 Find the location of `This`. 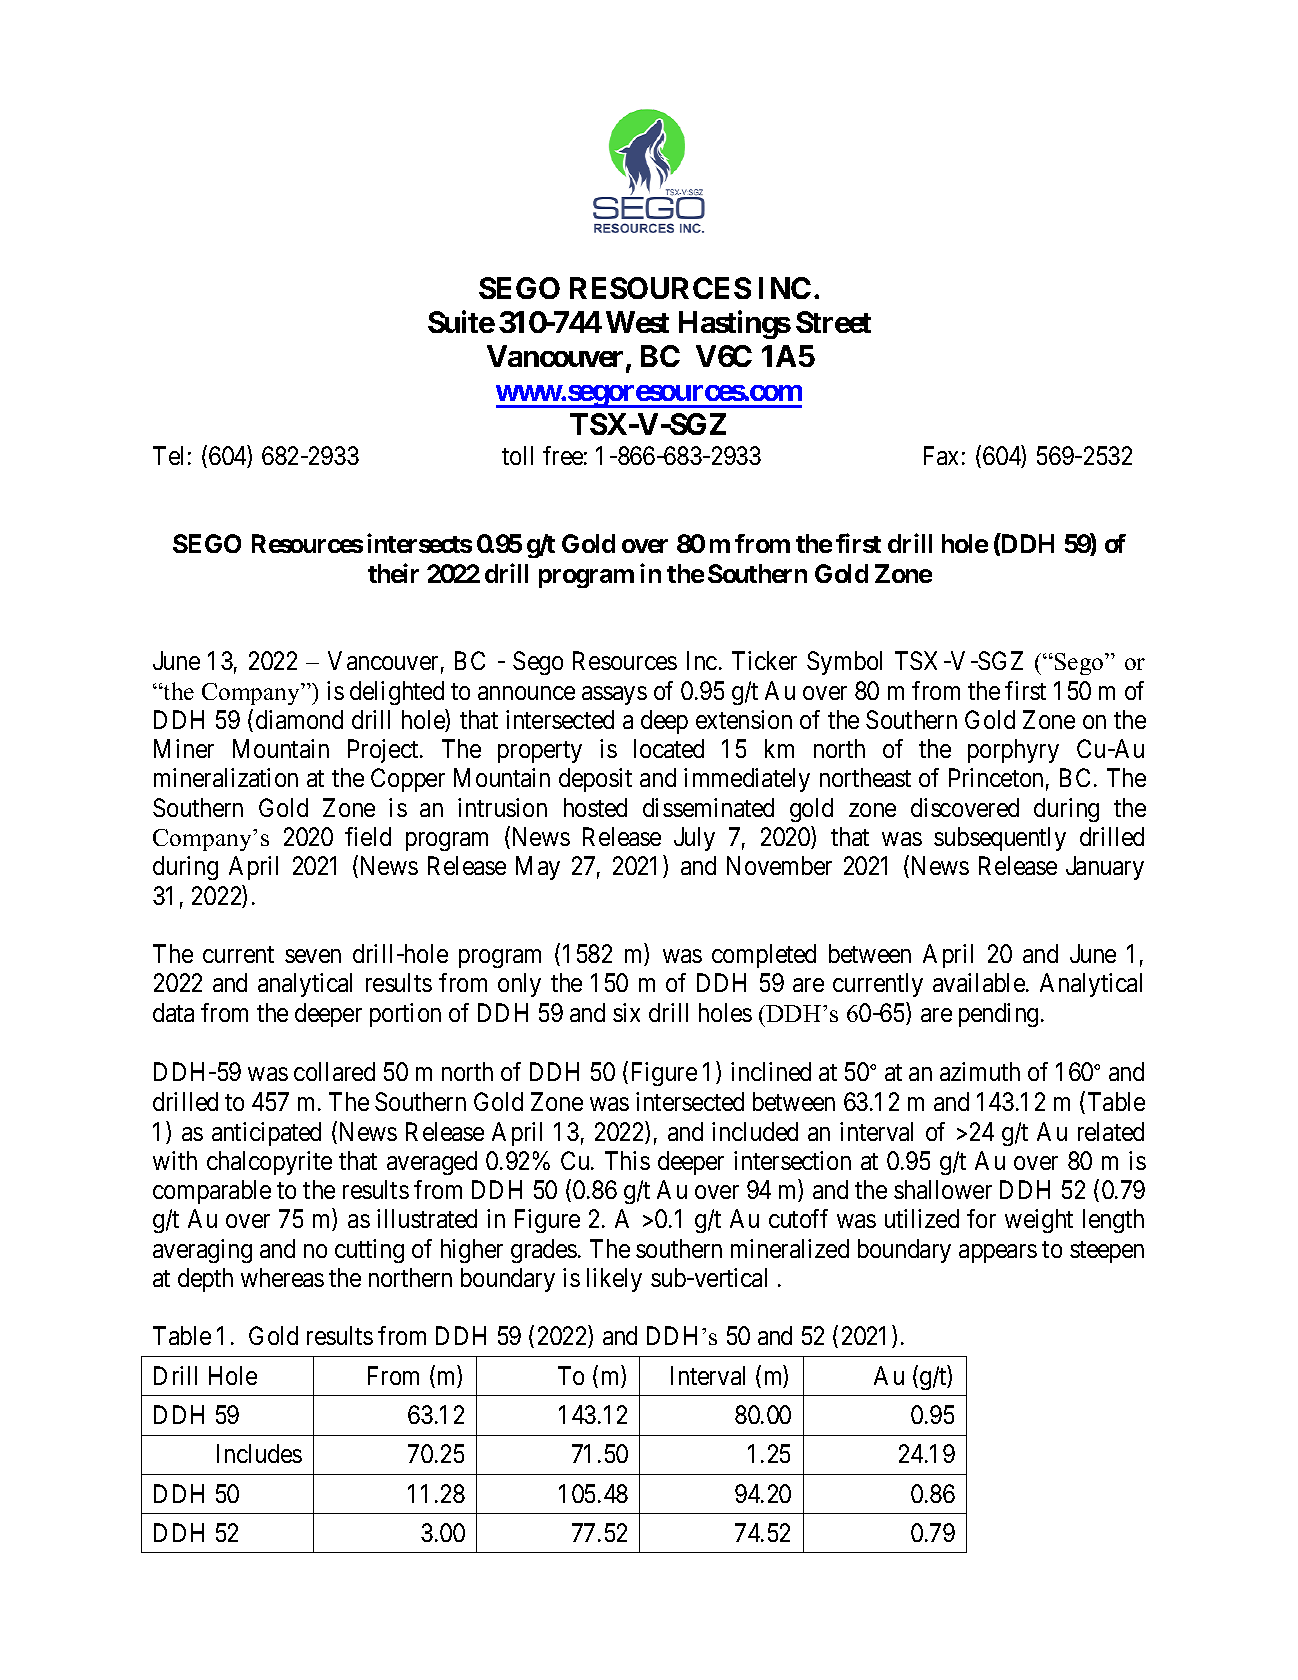

This is located at coordinates (627, 1160).
